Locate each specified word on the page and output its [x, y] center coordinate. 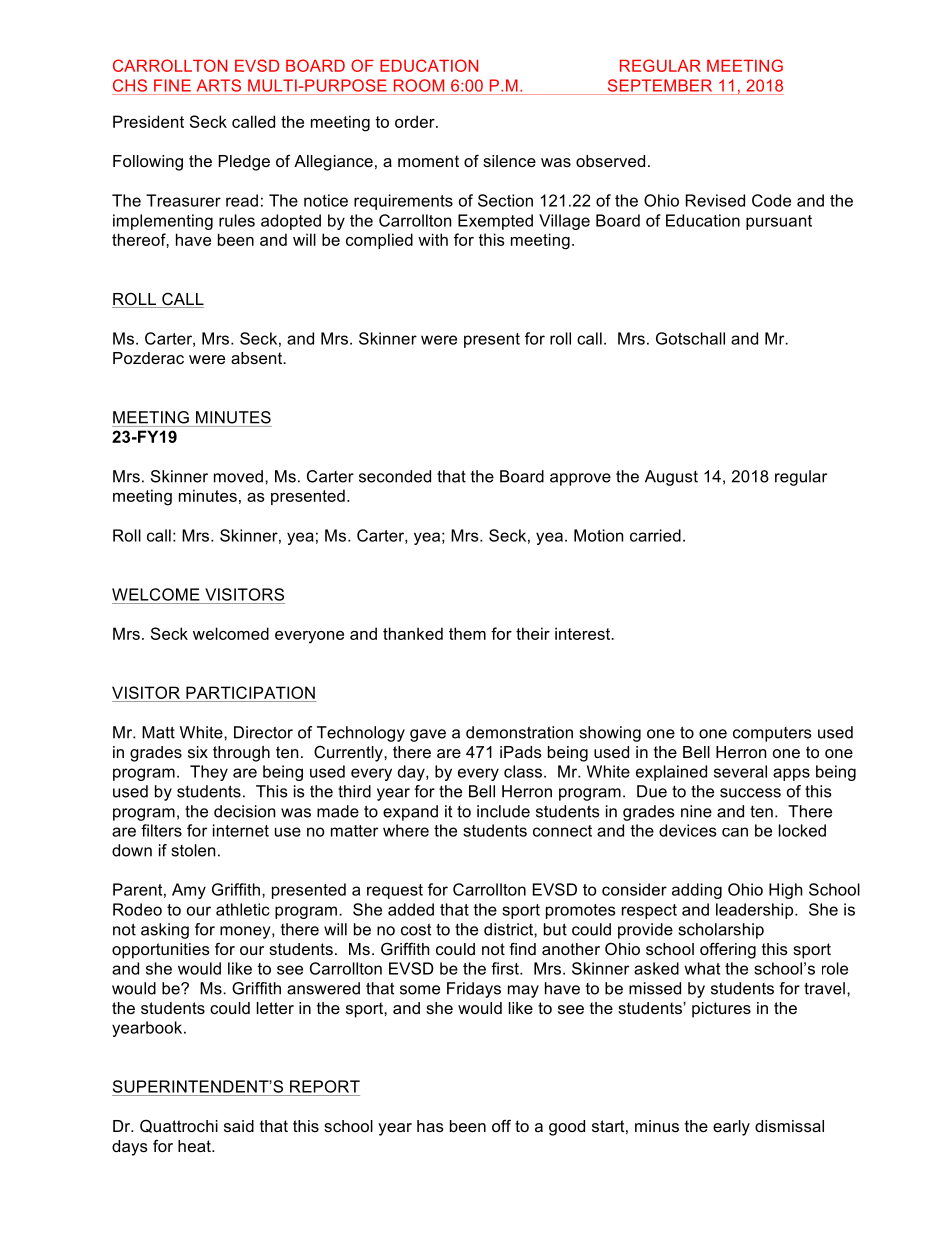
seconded [395, 476]
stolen [193, 850]
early [731, 1128]
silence [509, 161]
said [239, 1126]
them [467, 633]
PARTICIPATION [250, 692]
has [430, 1126]
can [735, 832]
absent [258, 358]
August [671, 478]
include [503, 811]
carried [655, 535]
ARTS [219, 85]
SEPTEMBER [660, 85]
